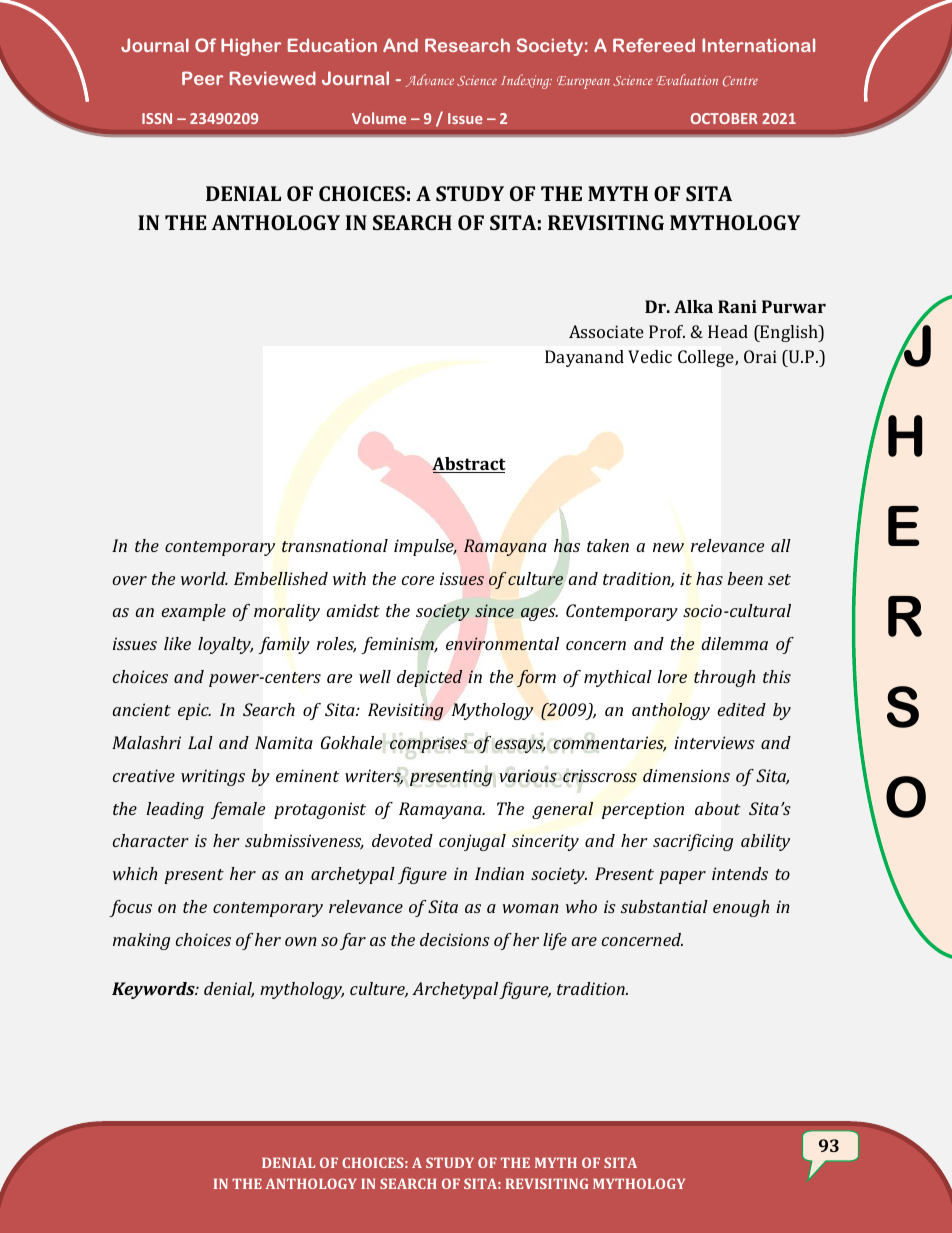 The height and width of the image is (1233, 952). What do you see at coordinates (204, 578) in the image?
I see `world` at bounding box center [204, 578].
